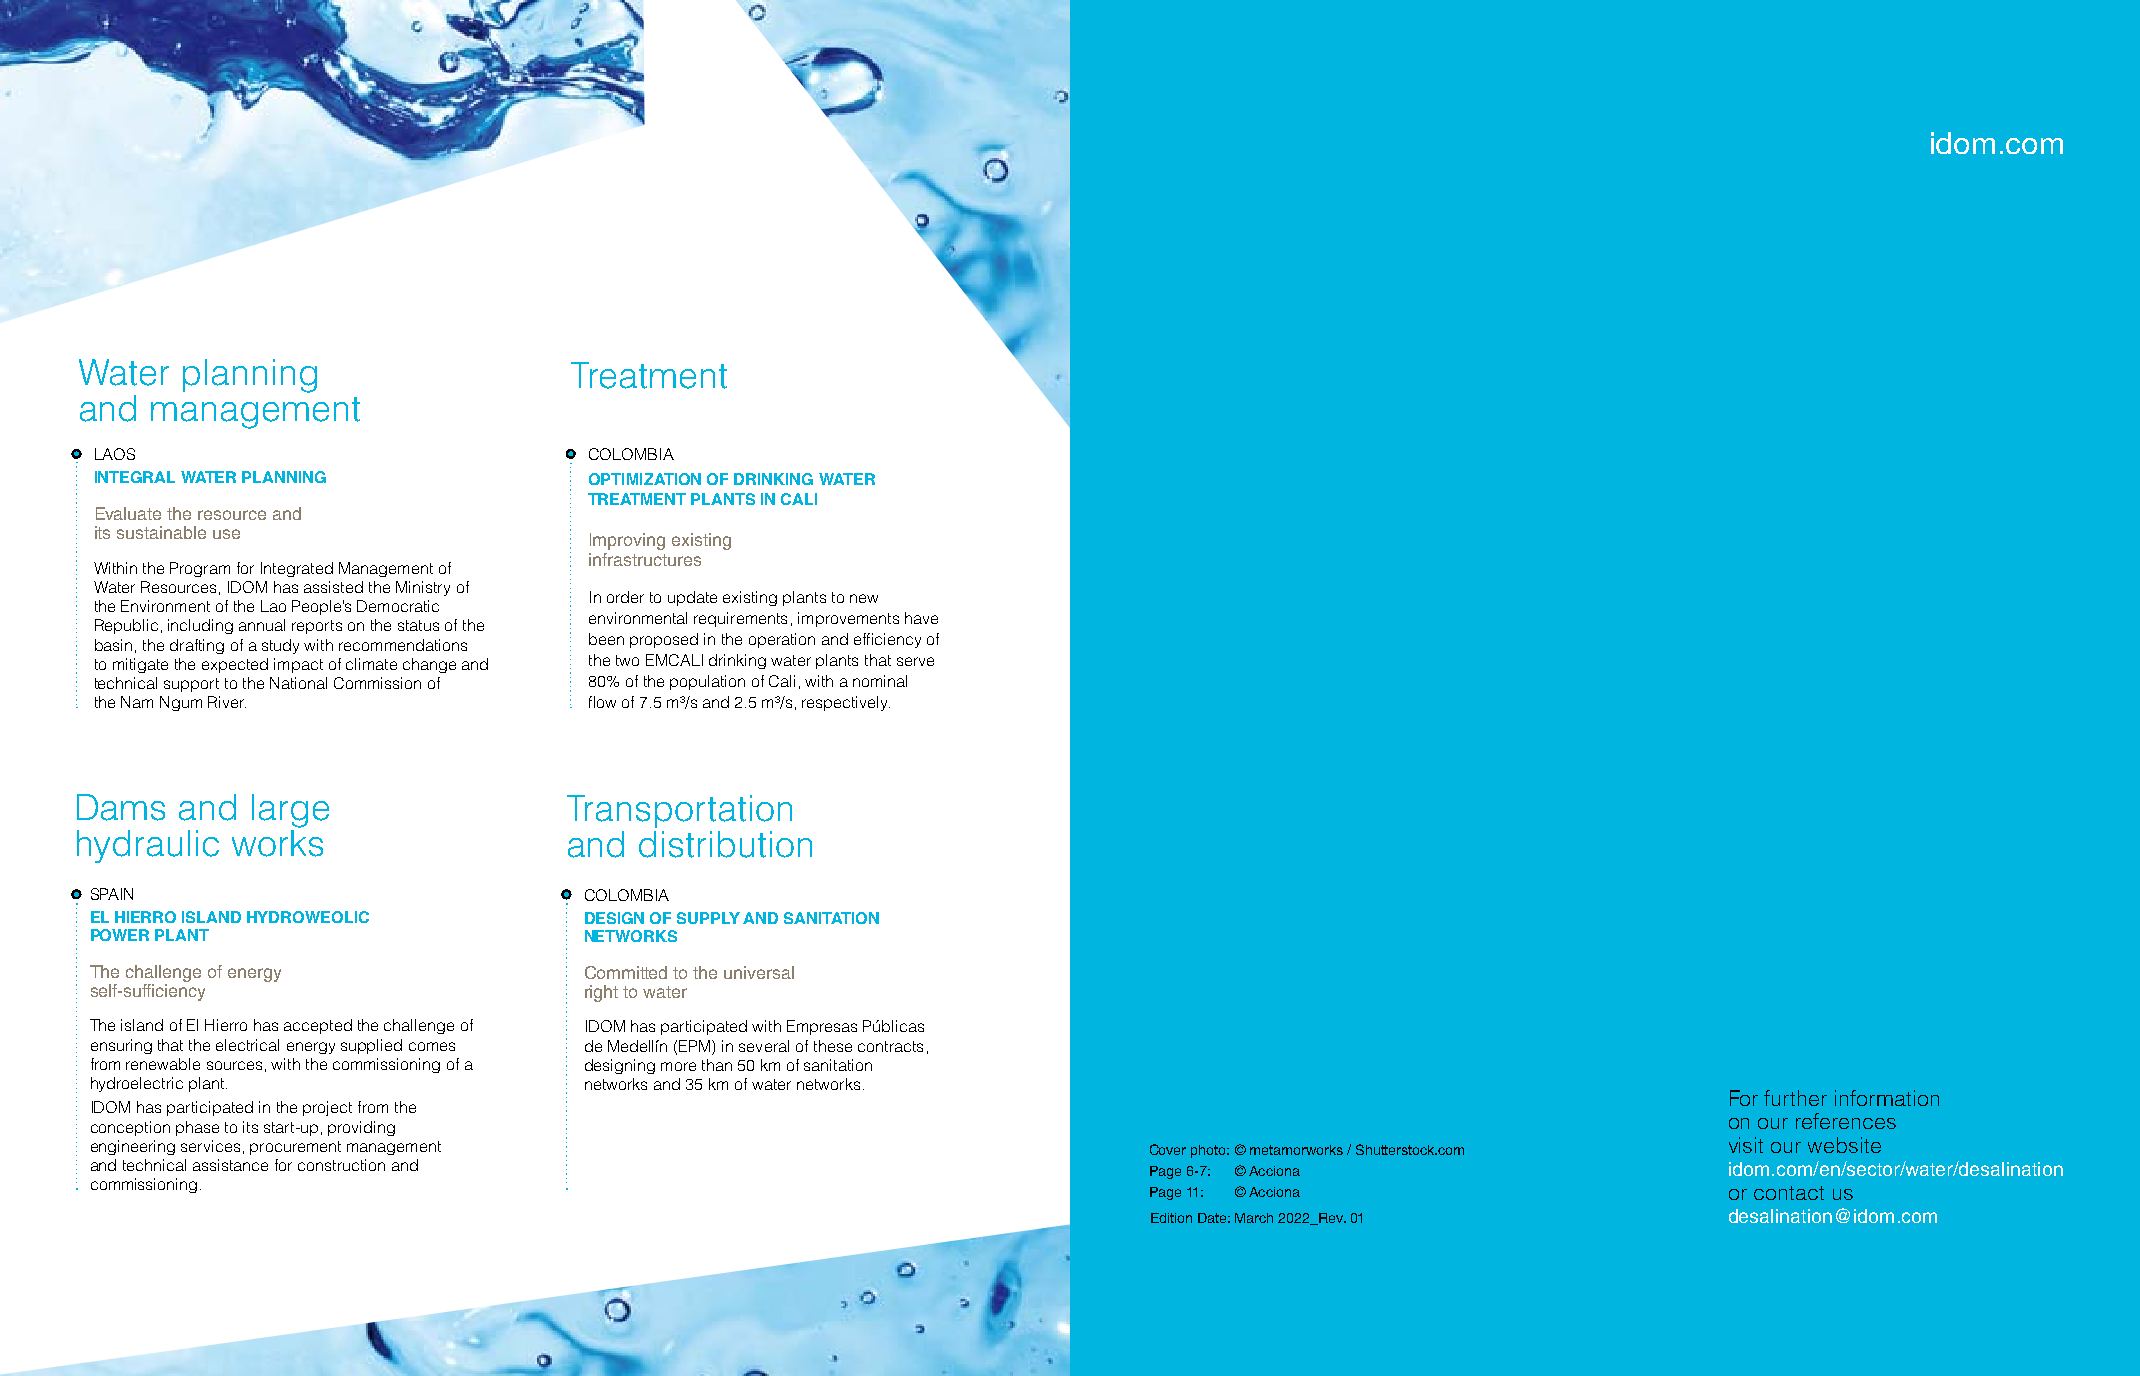  Describe the element at coordinates (341, 1165) in the document. I see `construction` at that location.
